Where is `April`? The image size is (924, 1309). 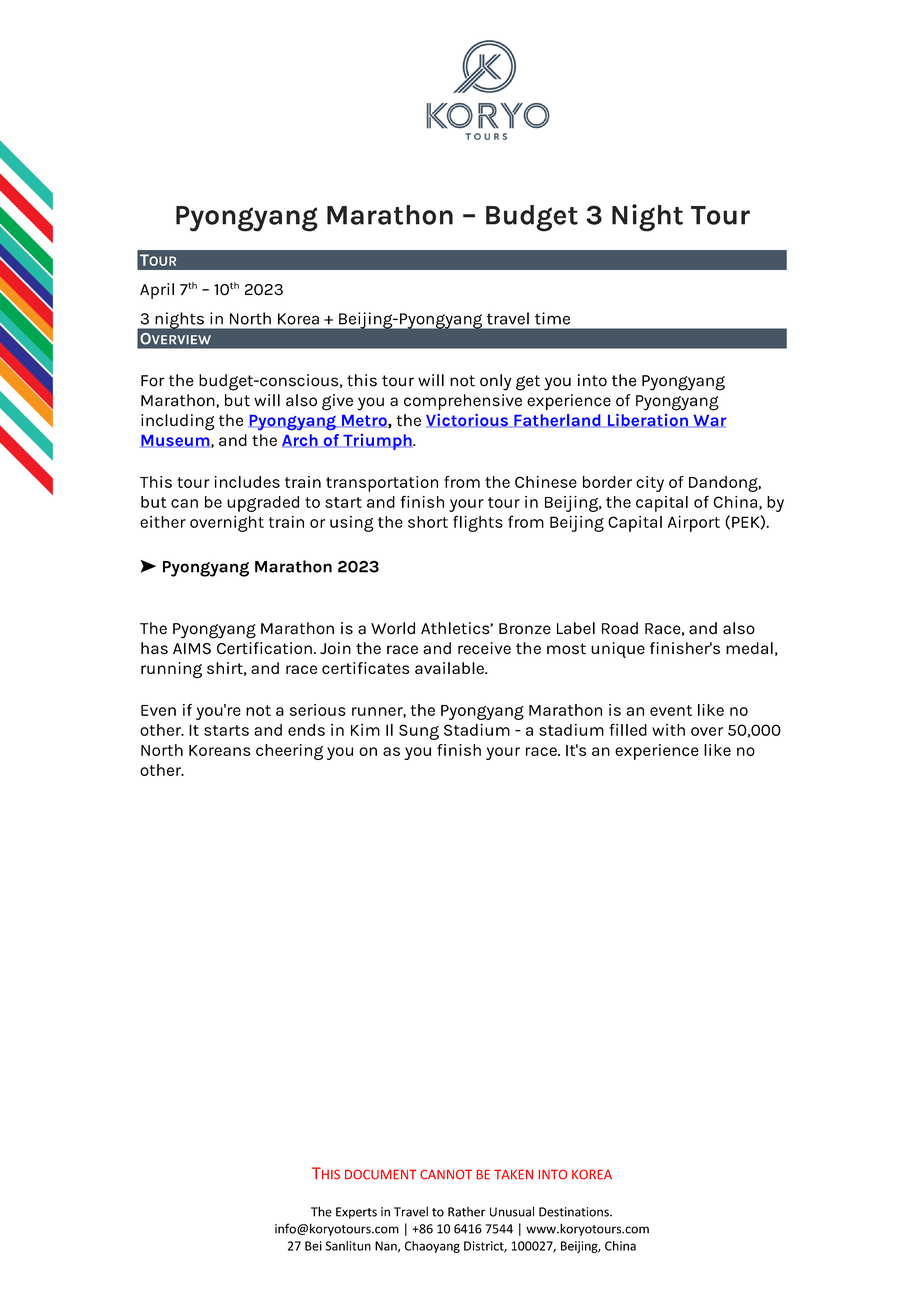
April is located at coordinates (157, 291).
